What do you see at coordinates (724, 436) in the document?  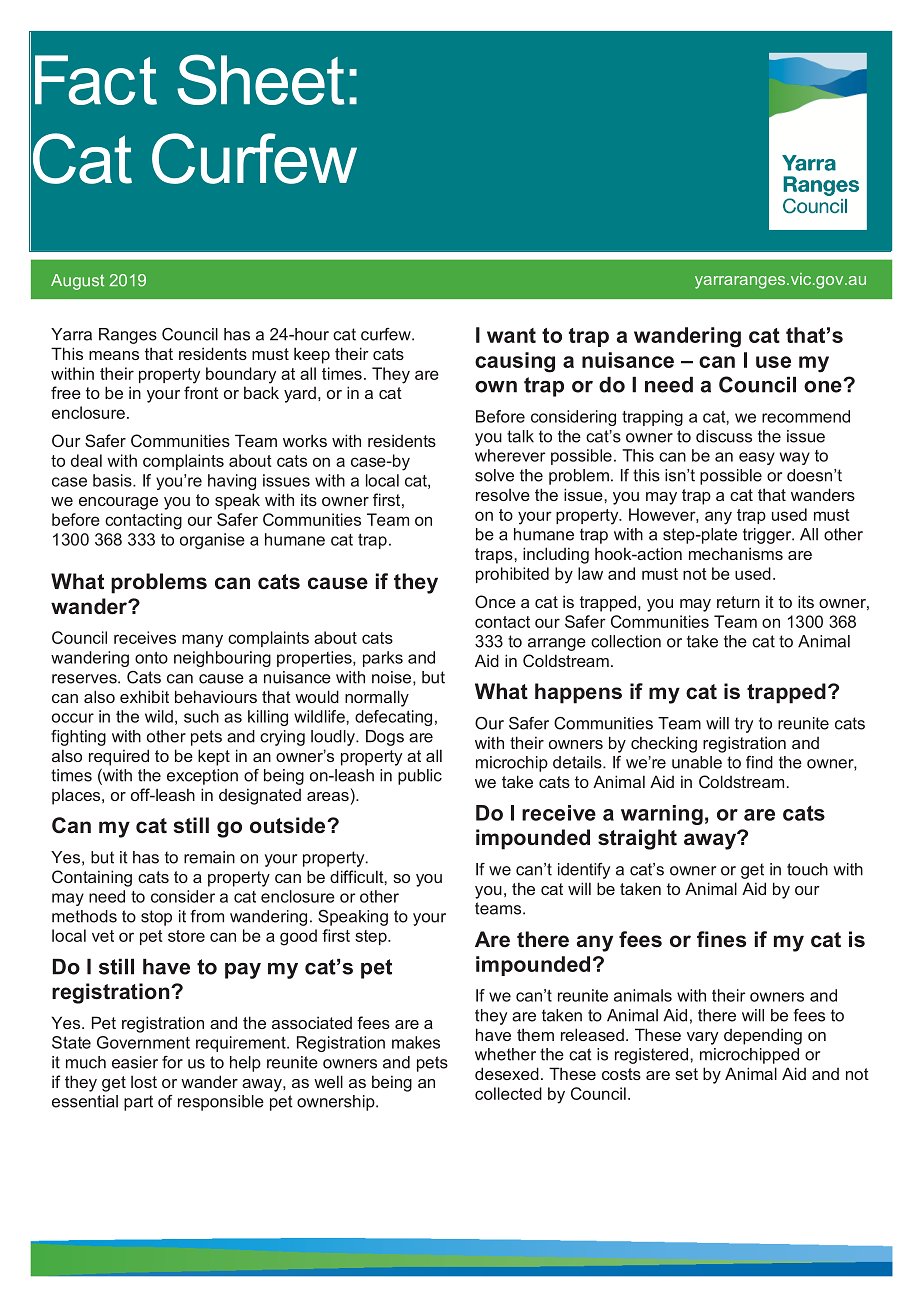 I see `discuss` at bounding box center [724, 436].
